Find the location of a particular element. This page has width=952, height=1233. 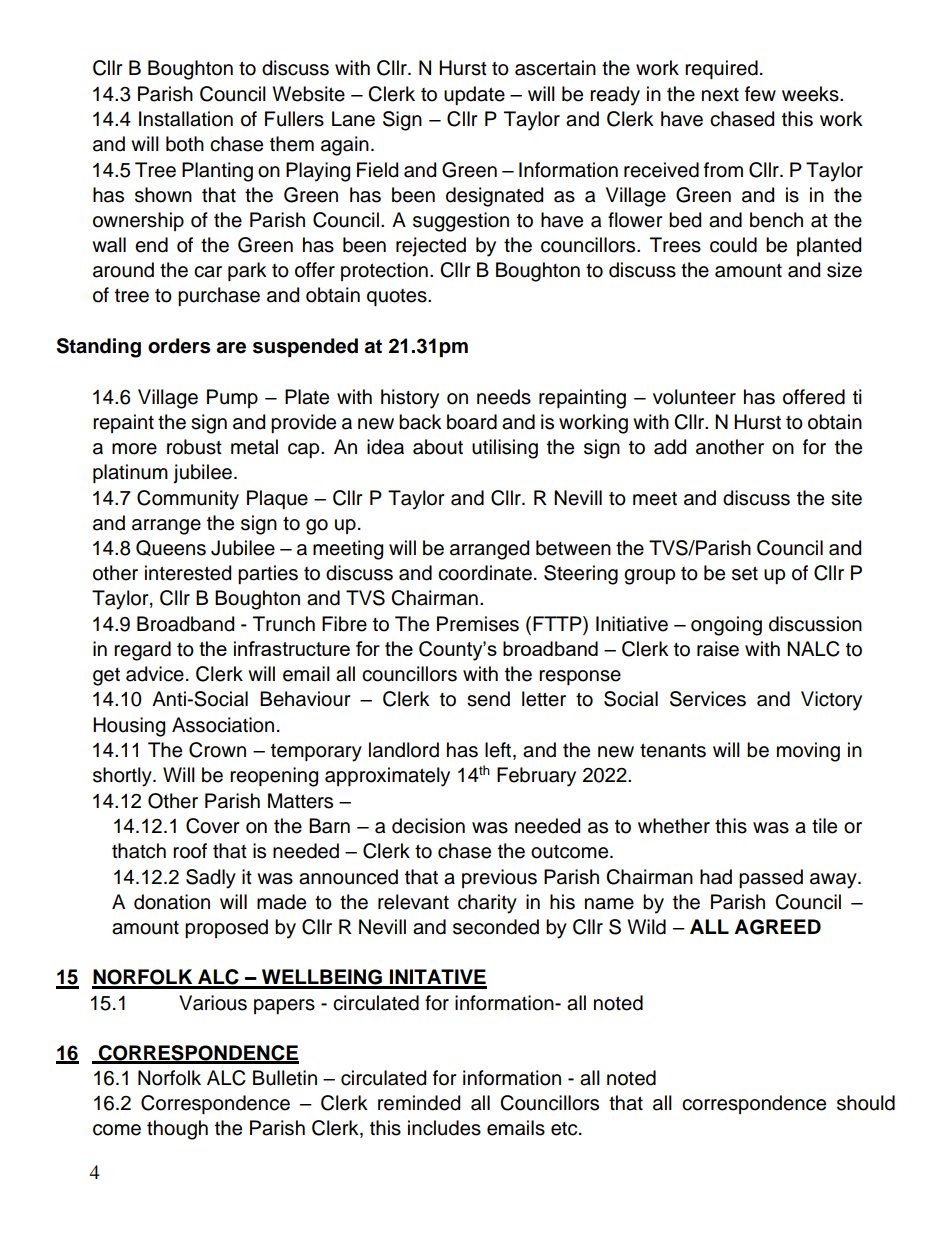

few is located at coordinates (760, 94).
